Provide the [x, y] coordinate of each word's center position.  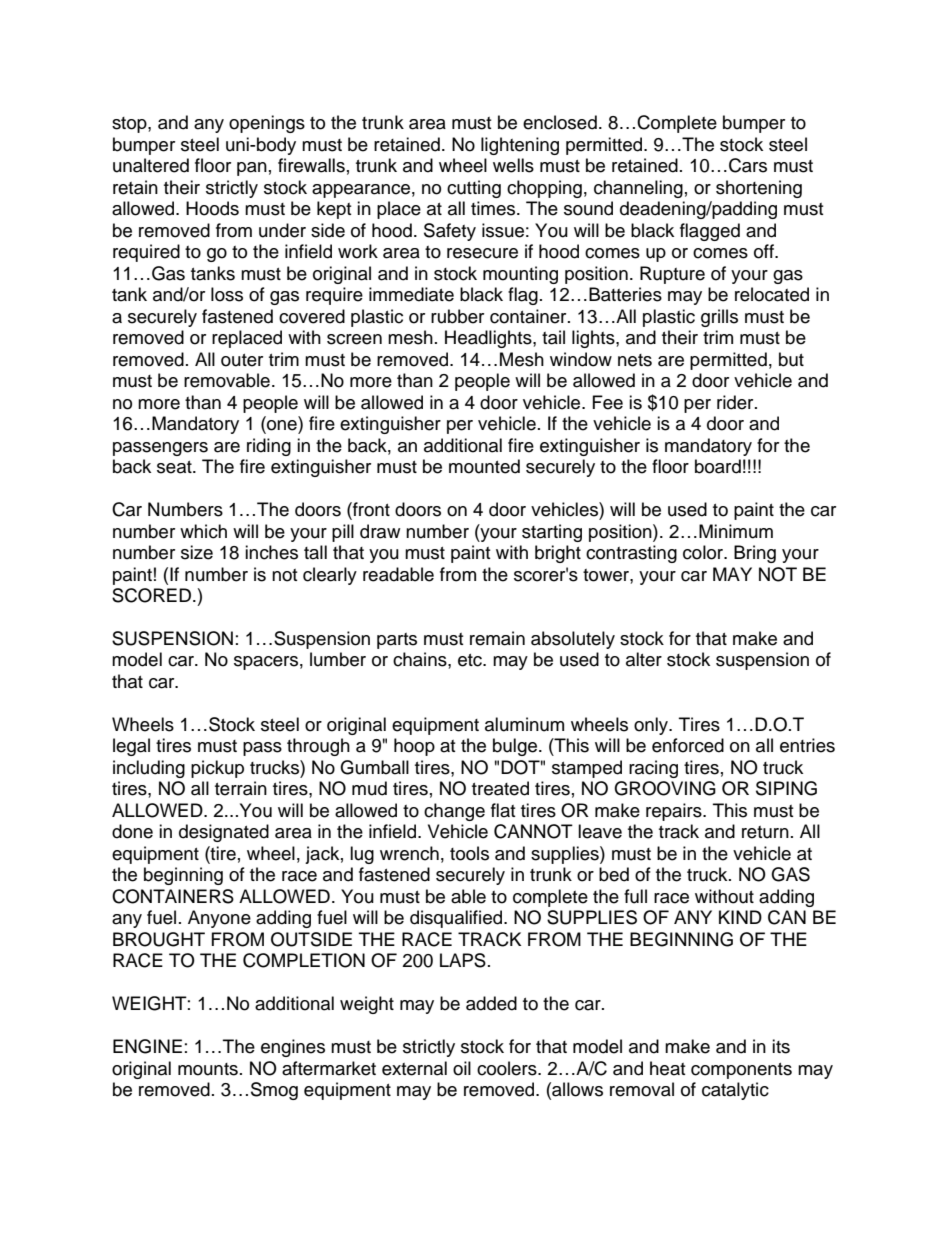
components [741, 1071]
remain [497, 638]
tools [469, 853]
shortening [759, 189]
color [704, 552]
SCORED [151, 595]
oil [462, 1068]
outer [242, 360]
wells [513, 165]
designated [224, 833]
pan [252, 169]
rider [736, 402]
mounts [208, 1069]
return [765, 832]
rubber [457, 316]
